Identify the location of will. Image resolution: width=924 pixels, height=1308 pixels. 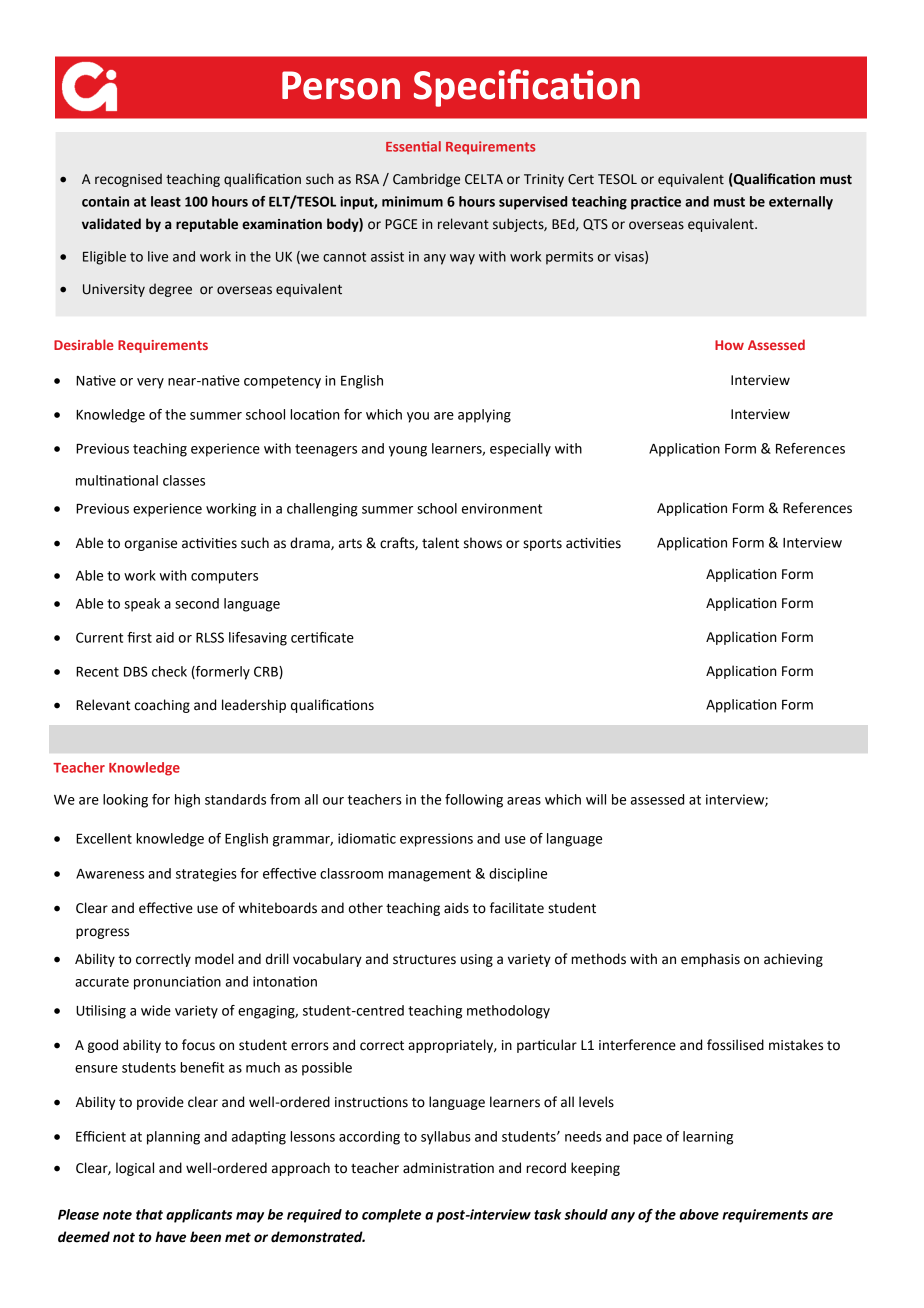
(596, 799).
